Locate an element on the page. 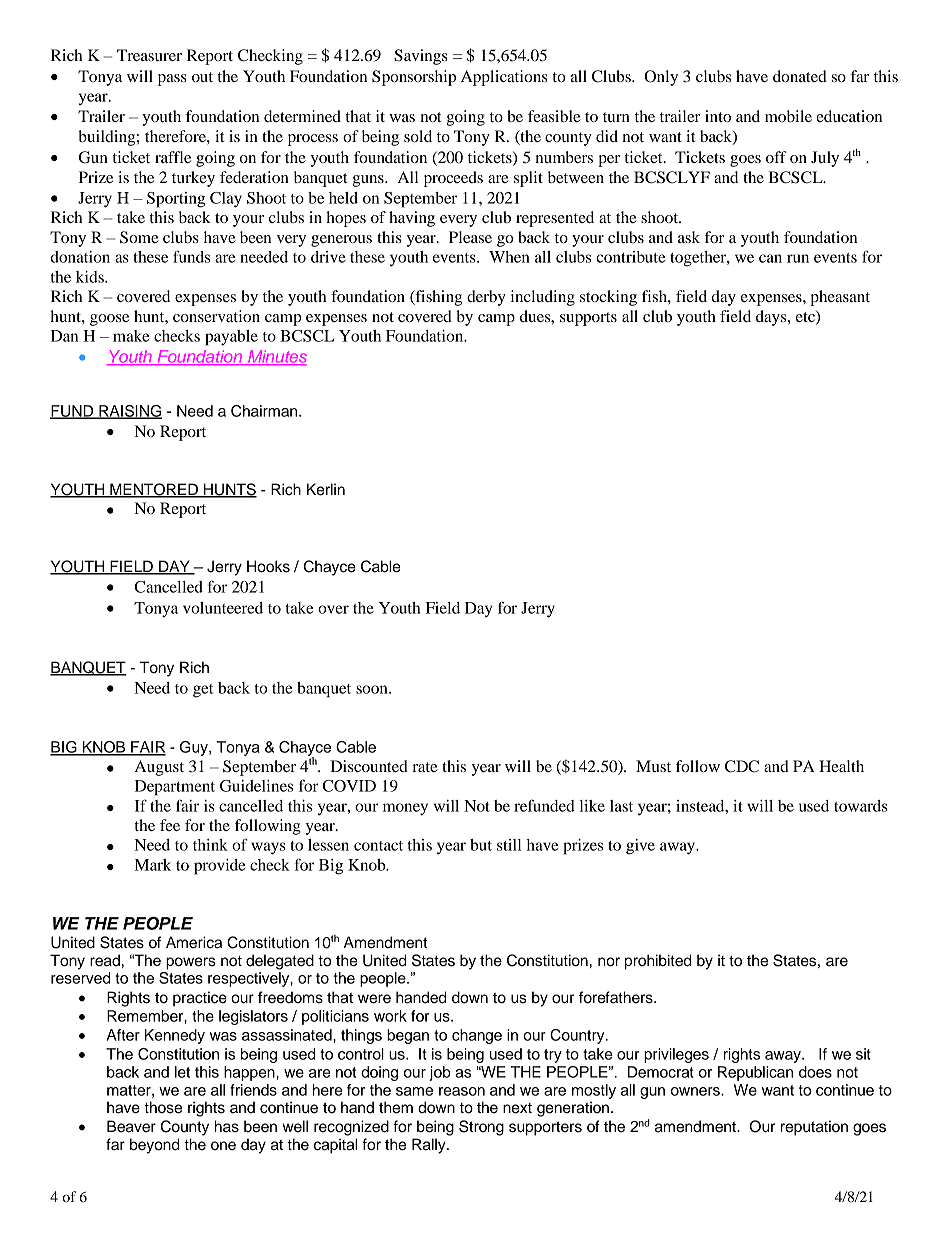 This document has height=1233, width=952. still is located at coordinates (509, 845).
